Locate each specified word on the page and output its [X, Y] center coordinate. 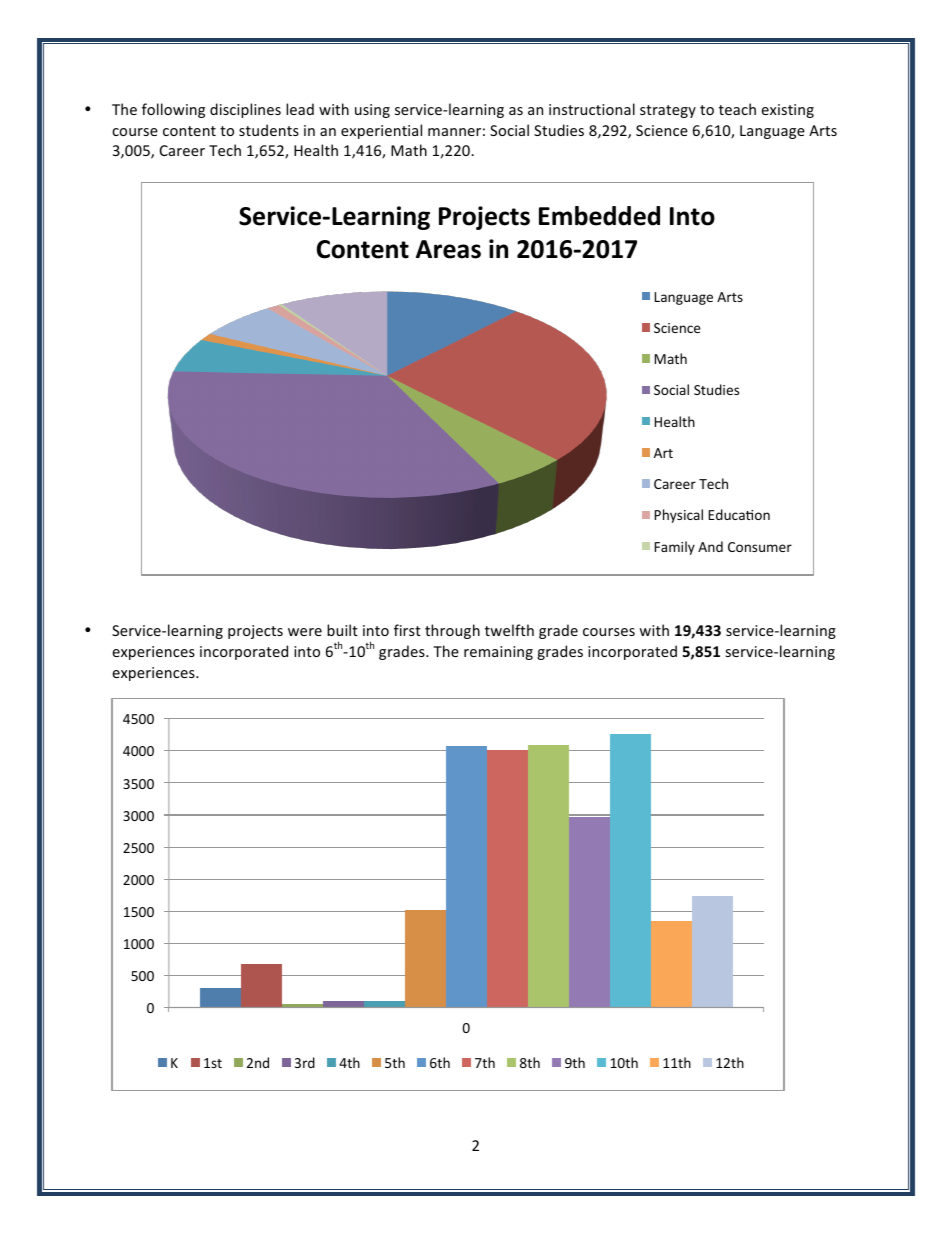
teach [737, 109]
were [305, 632]
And [710, 546]
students [269, 130]
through [452, 631]
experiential [381, 131]
